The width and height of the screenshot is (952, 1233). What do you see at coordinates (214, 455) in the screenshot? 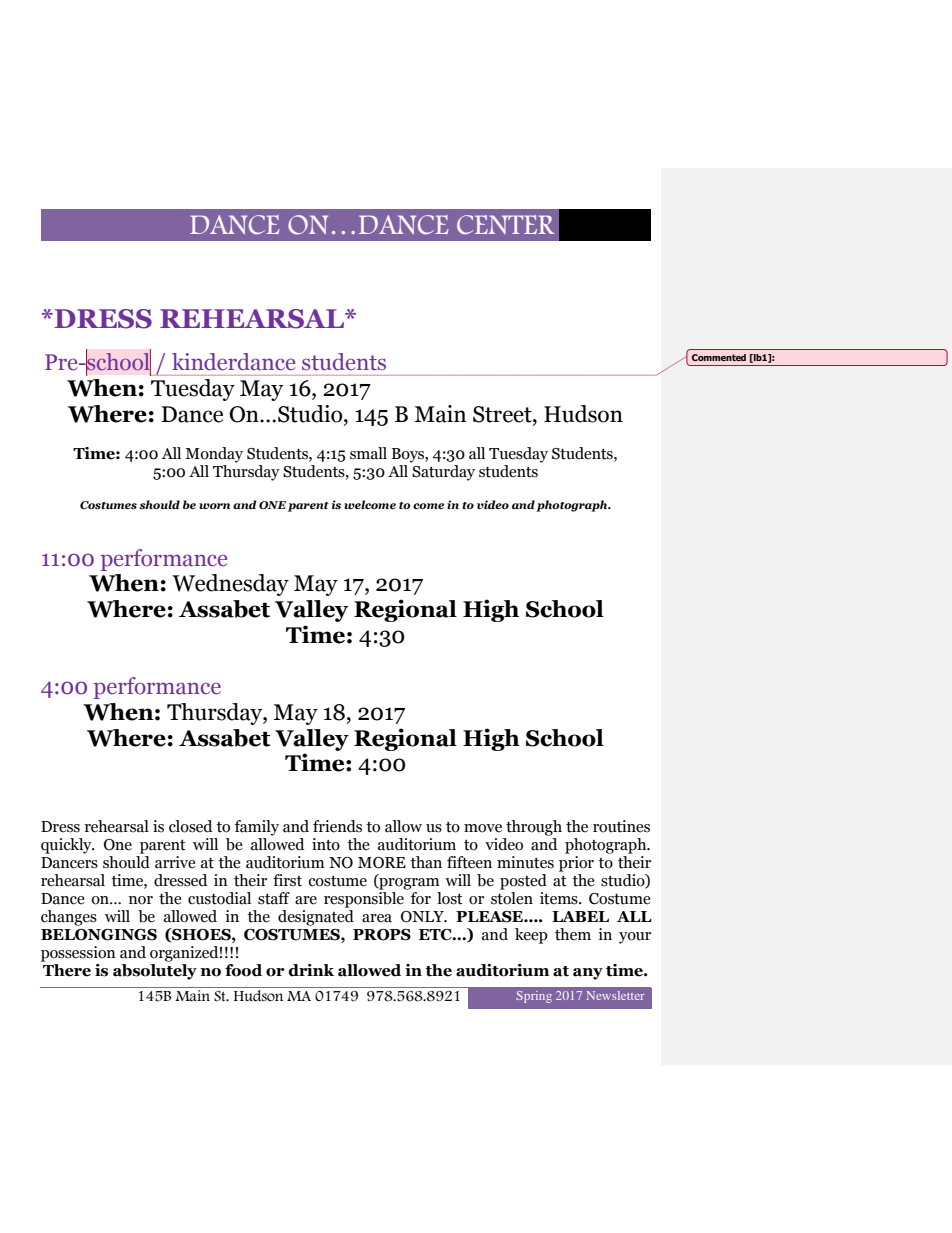
I see `Monday` at bounding box center [214, 455].
